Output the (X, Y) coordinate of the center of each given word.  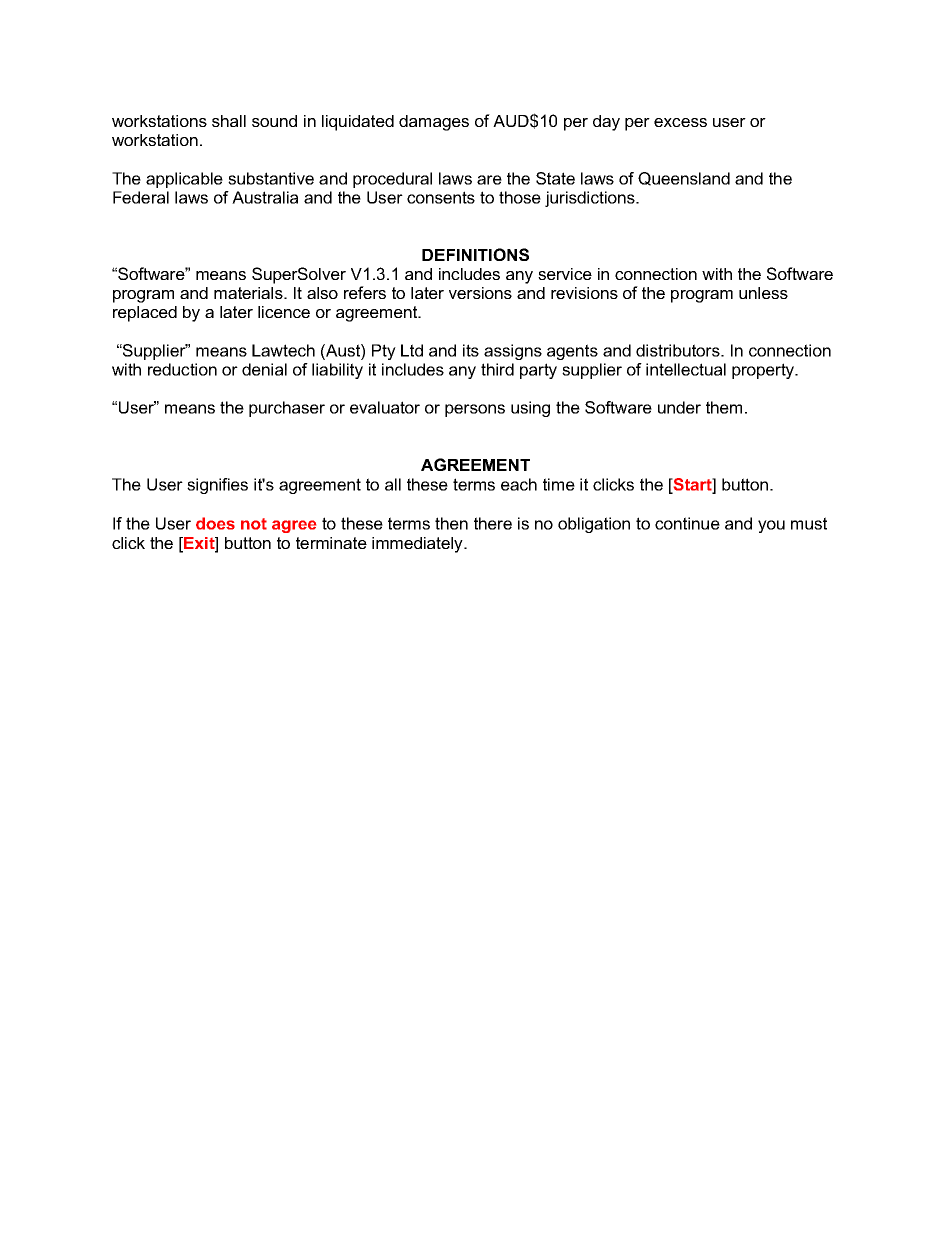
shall (229, 121)
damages (434, 123)
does (215, 523)
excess (680, 122)
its (471, 350)
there (493, 523)
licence (284, 312)
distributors (679, 350)
